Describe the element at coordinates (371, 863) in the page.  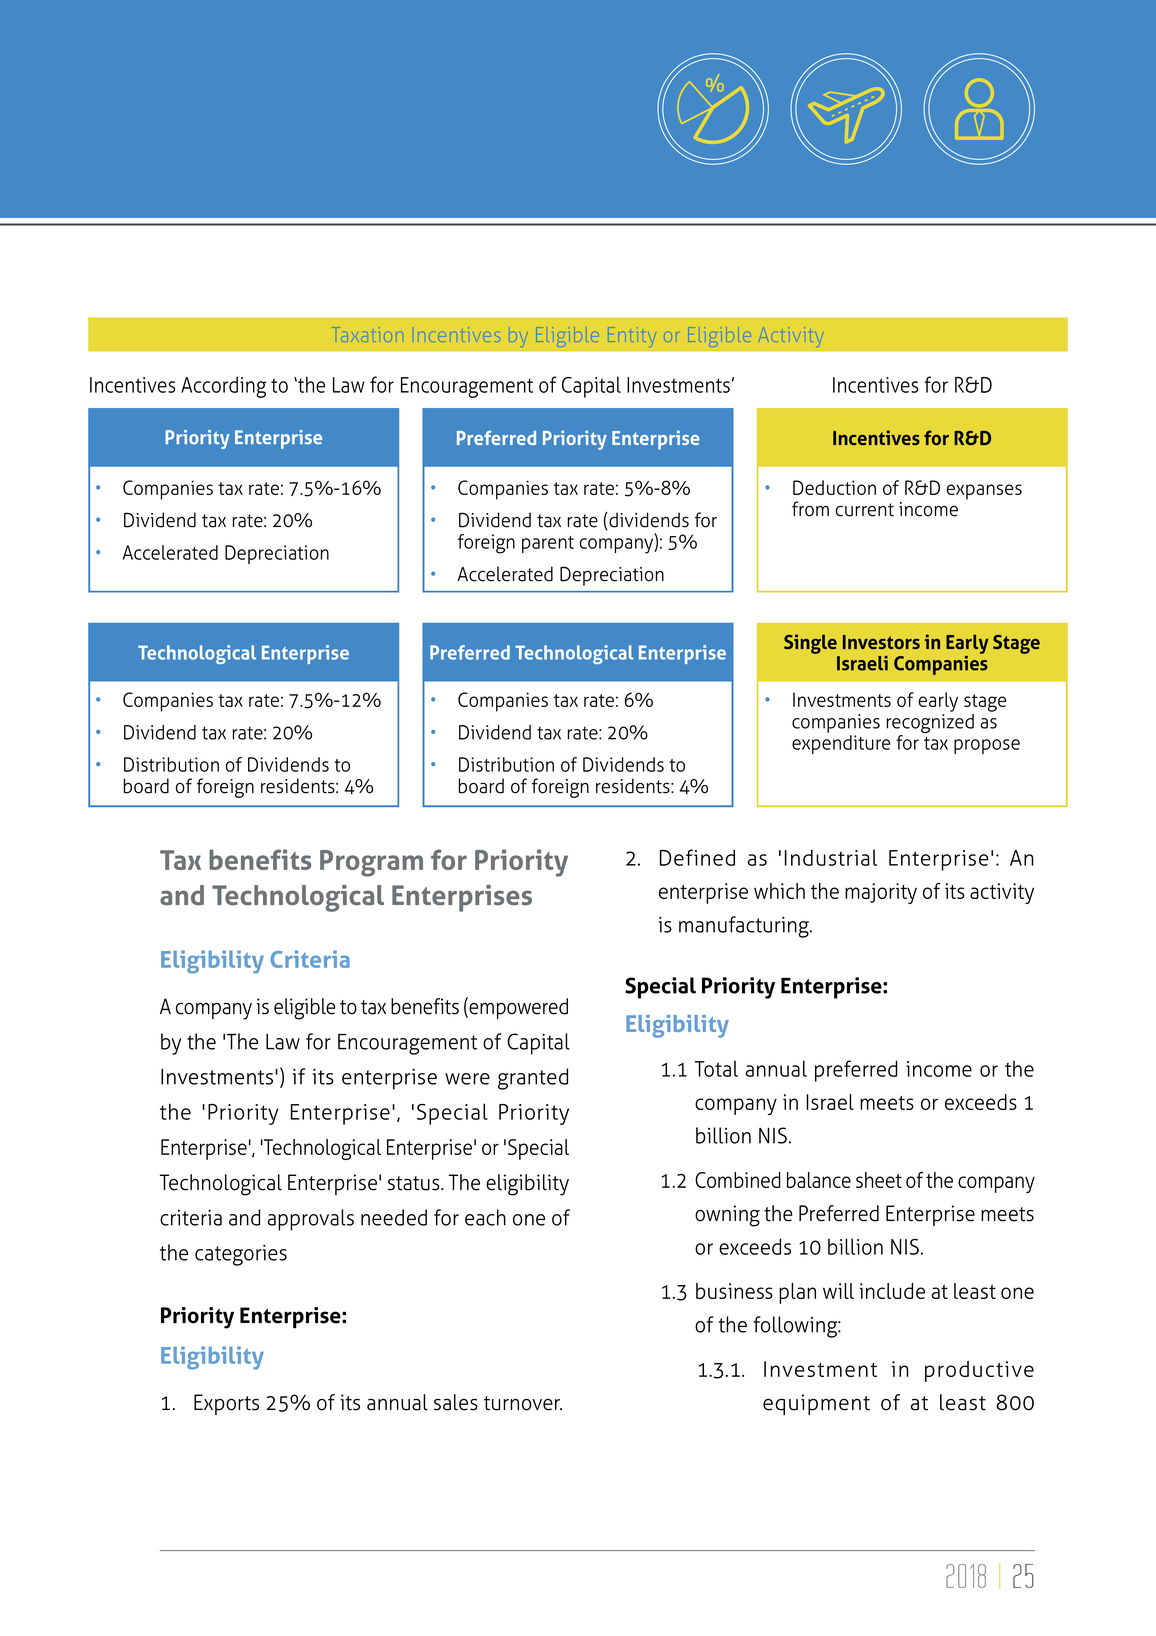
I see `Program` at that location.
